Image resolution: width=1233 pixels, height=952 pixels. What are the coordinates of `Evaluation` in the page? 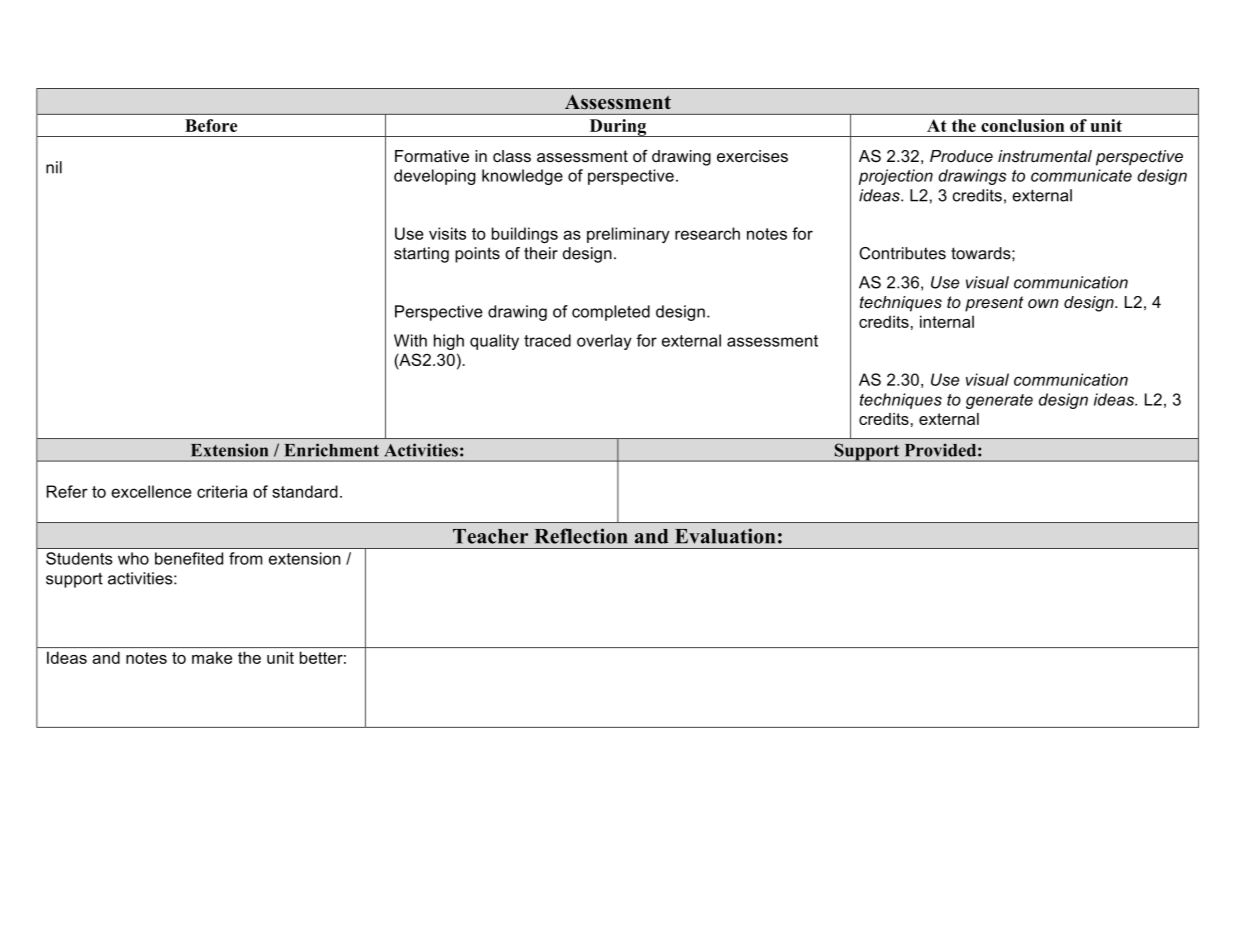 It's located at (725, 536).
